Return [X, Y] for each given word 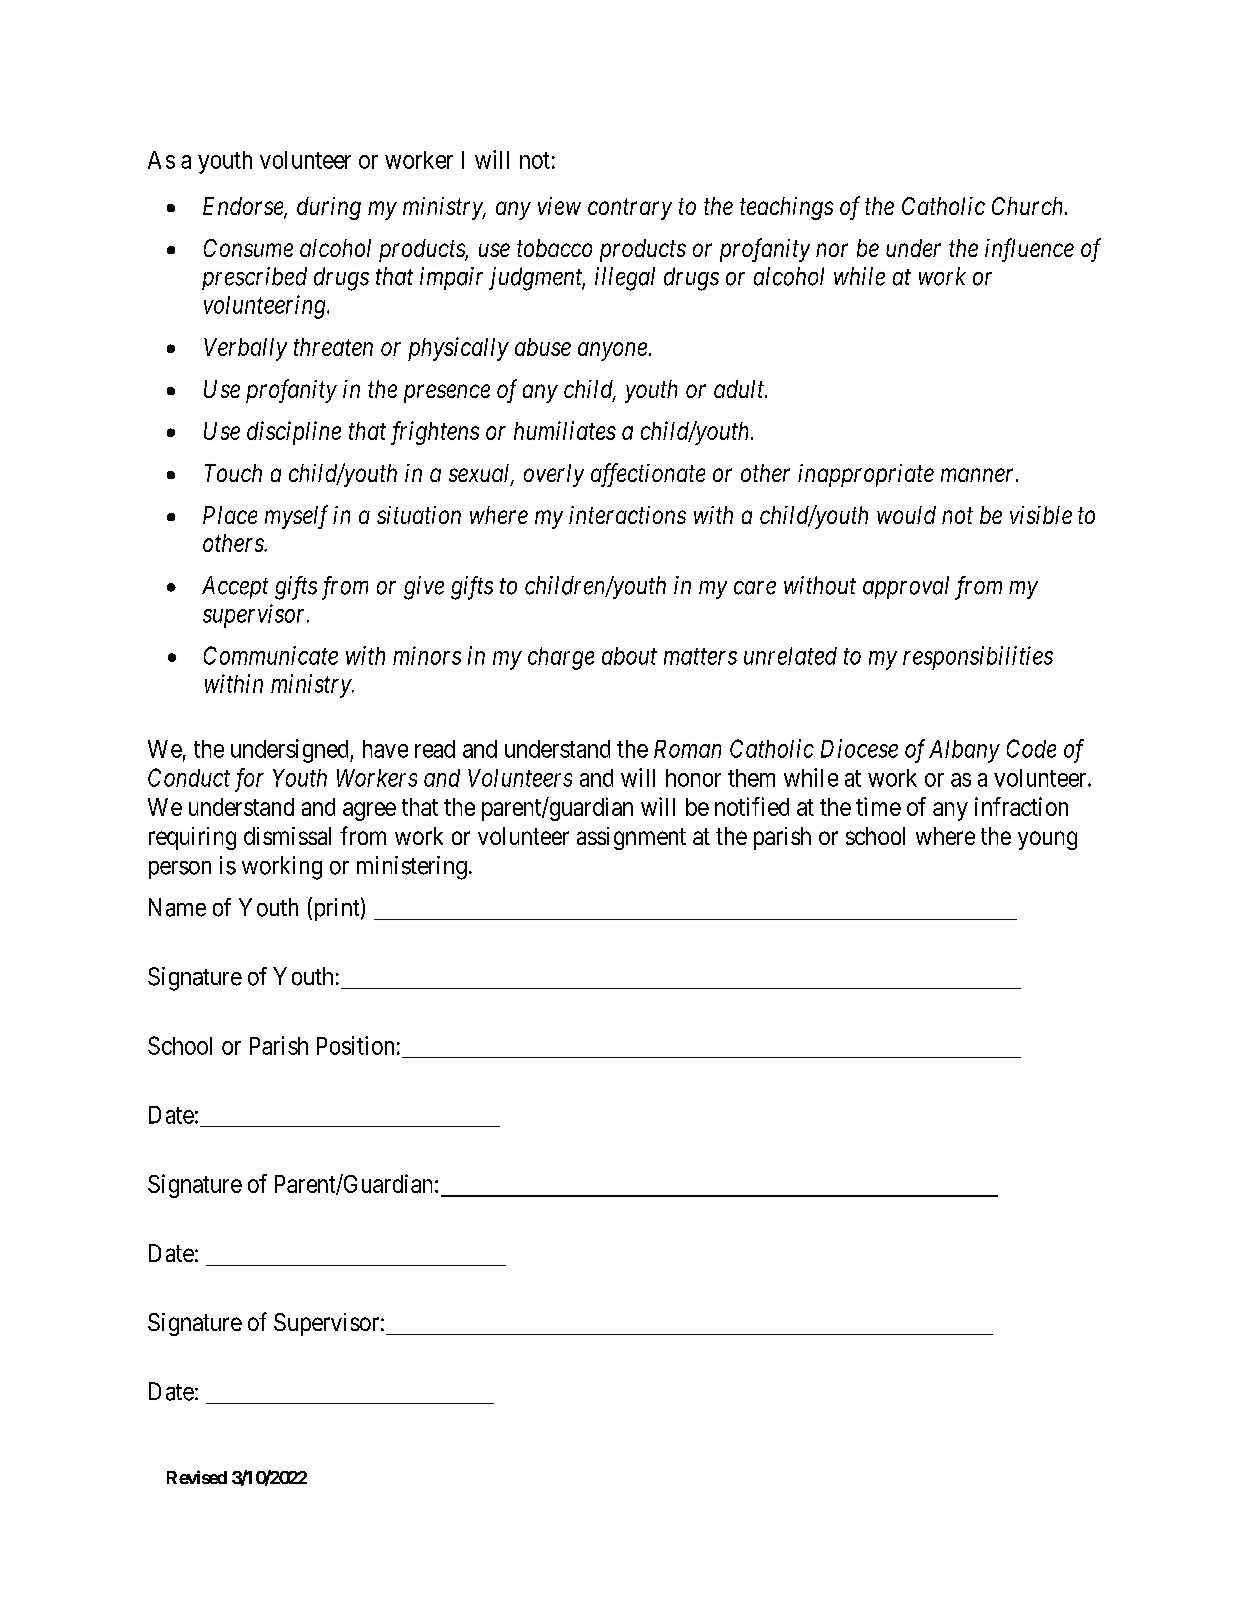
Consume [248, 248]
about [629, 656]
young [1047, 840]
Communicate [271, 655]
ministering [412, 868]
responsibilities [978, 658]
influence [1029, 250]
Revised [197, 1477]
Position [355, 1045]
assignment [631, 838]
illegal [625, 279]
